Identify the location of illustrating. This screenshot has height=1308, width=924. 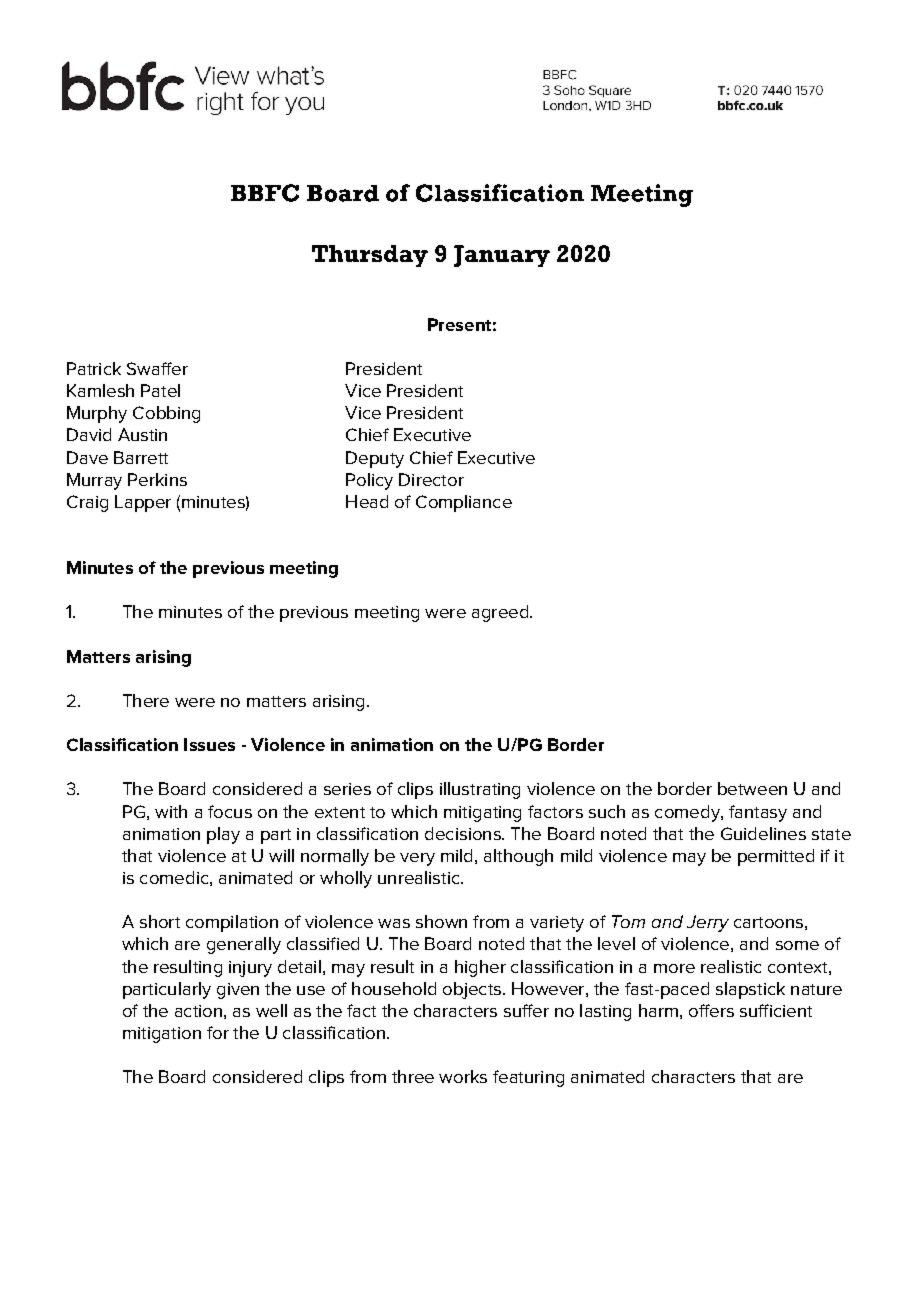
(480, 790).
